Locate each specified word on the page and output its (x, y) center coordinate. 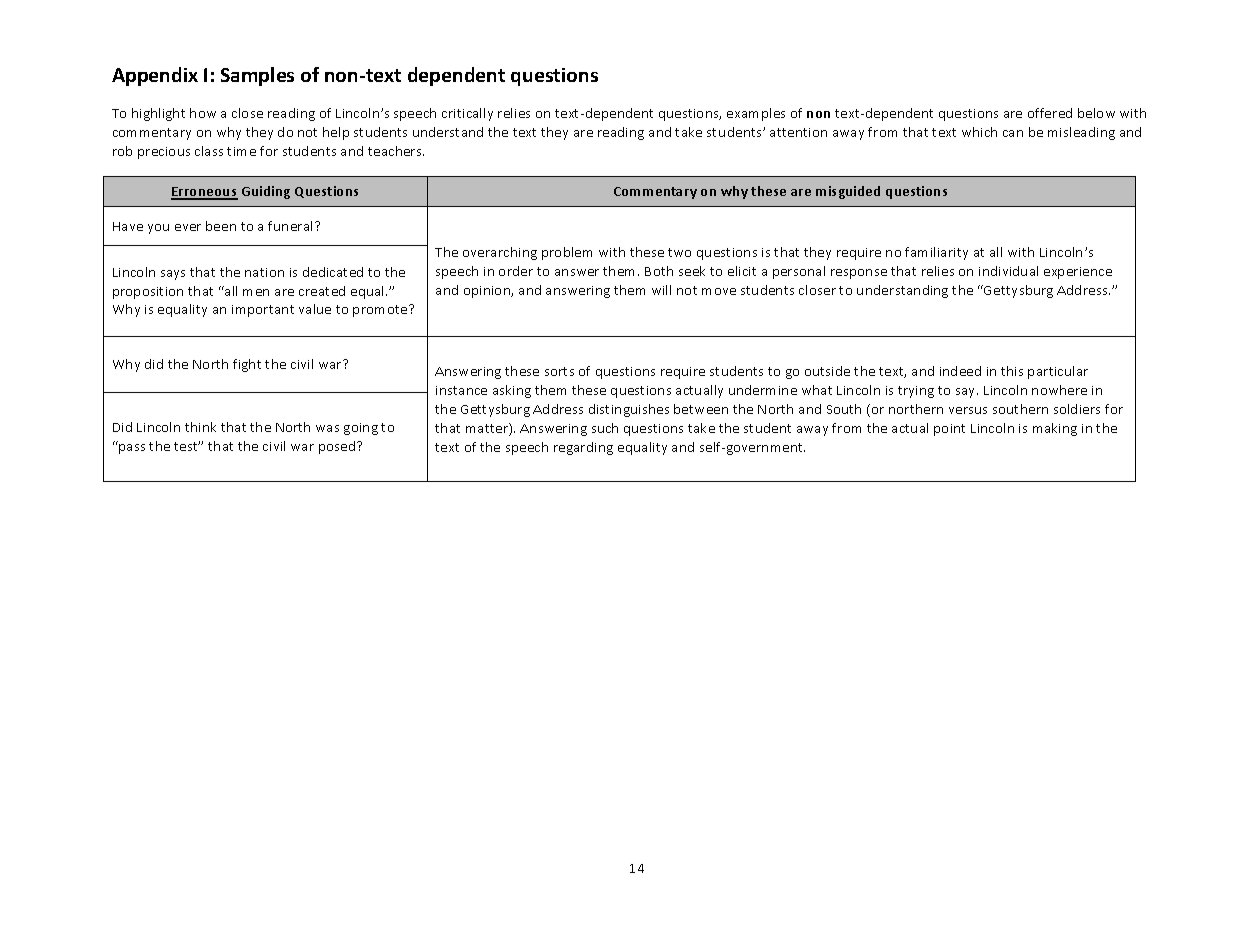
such (605, 428)
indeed (960, 371)
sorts (559, 371)
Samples (257, 76)
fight (247, 365)
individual (1008, 271)
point (949, 430)
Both (659, 271)
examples (756, 114)
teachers (396, 151)
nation (264, 272)
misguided (848, 192)
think (200, 427)
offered (1050, 113)
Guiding (266, 192)
